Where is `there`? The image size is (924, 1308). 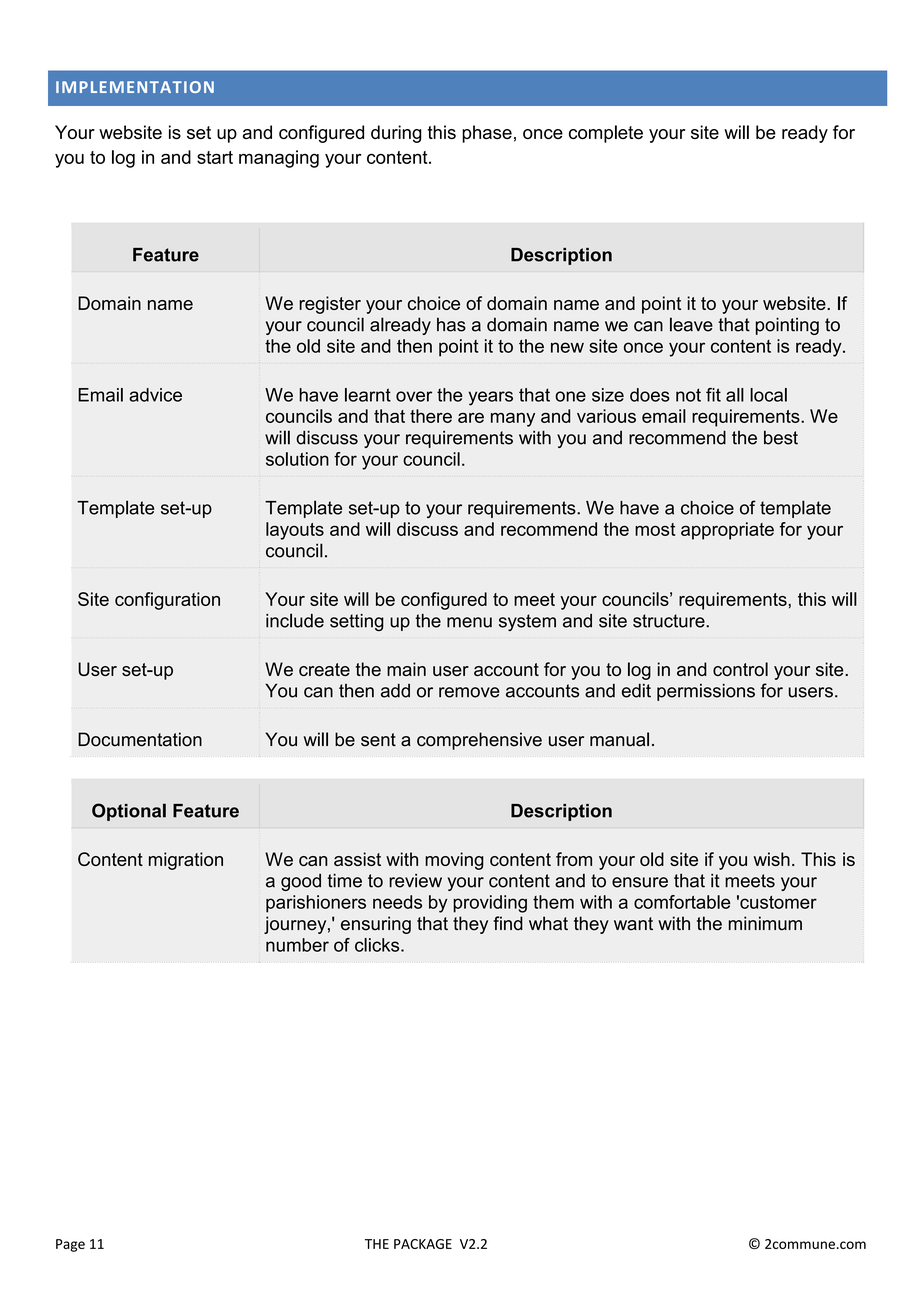
there is located at coordinates (431, 416).
